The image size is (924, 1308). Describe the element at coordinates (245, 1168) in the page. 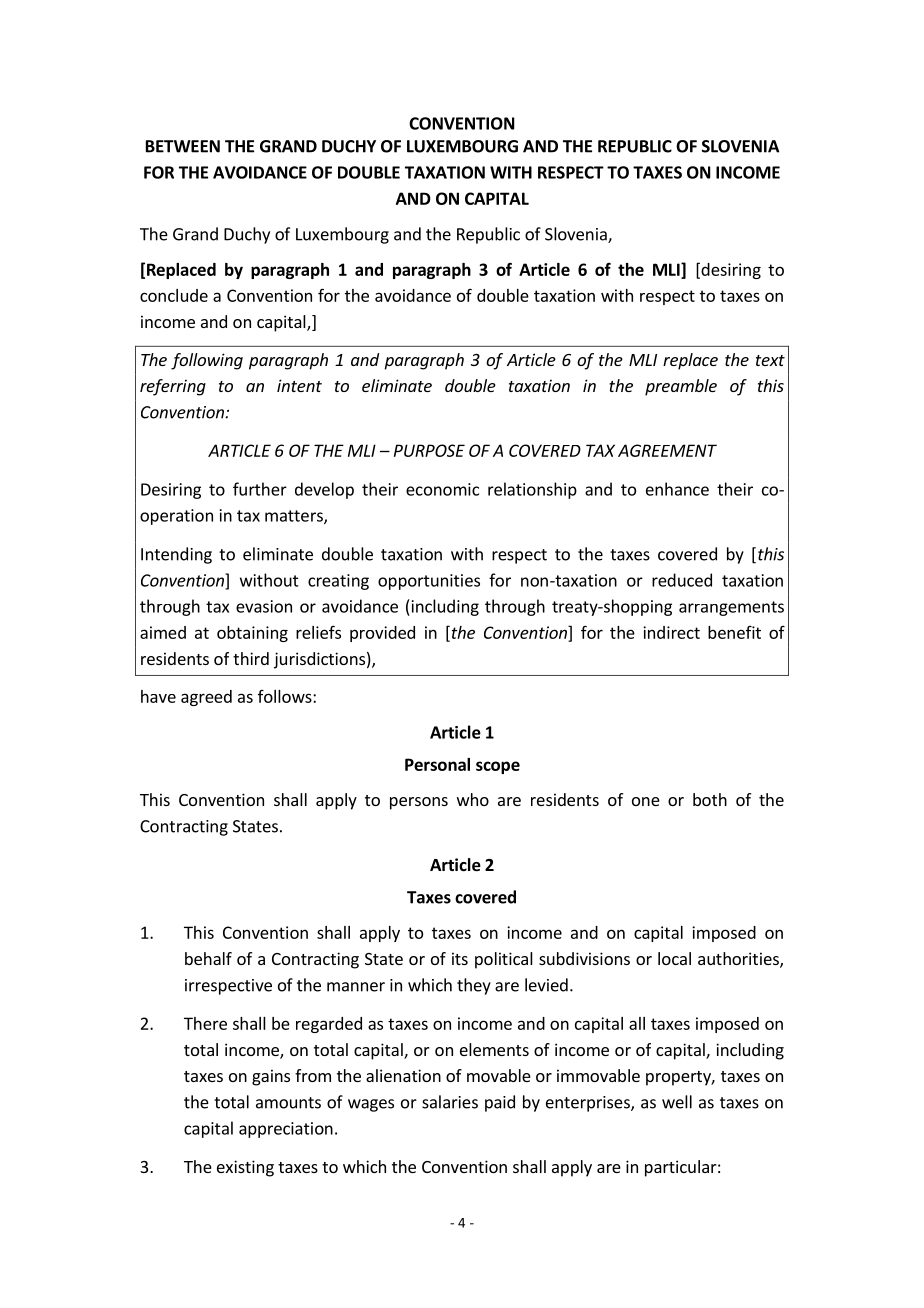

I see `existing` at that location.
